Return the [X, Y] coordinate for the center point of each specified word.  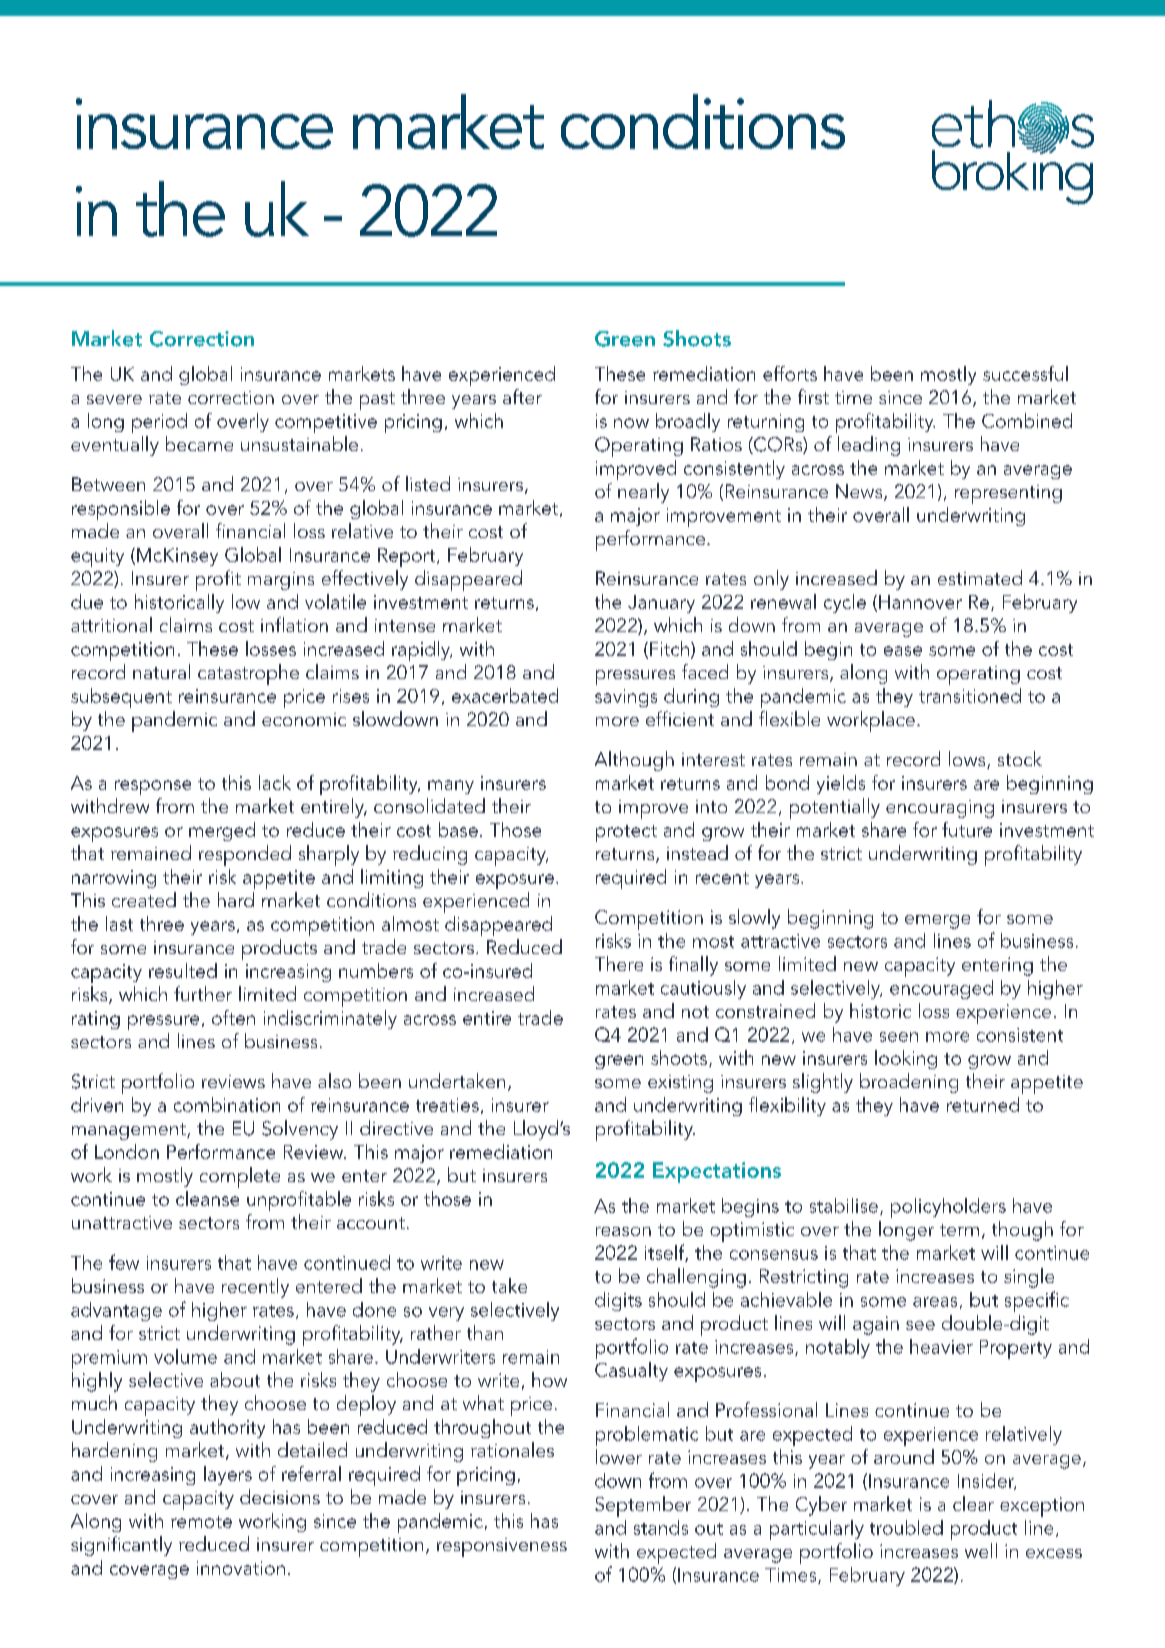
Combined [1027, 420]
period [159, 423]
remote [201, 1522]
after [522, 396]
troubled [906, 1527]
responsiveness [502, 1547]
